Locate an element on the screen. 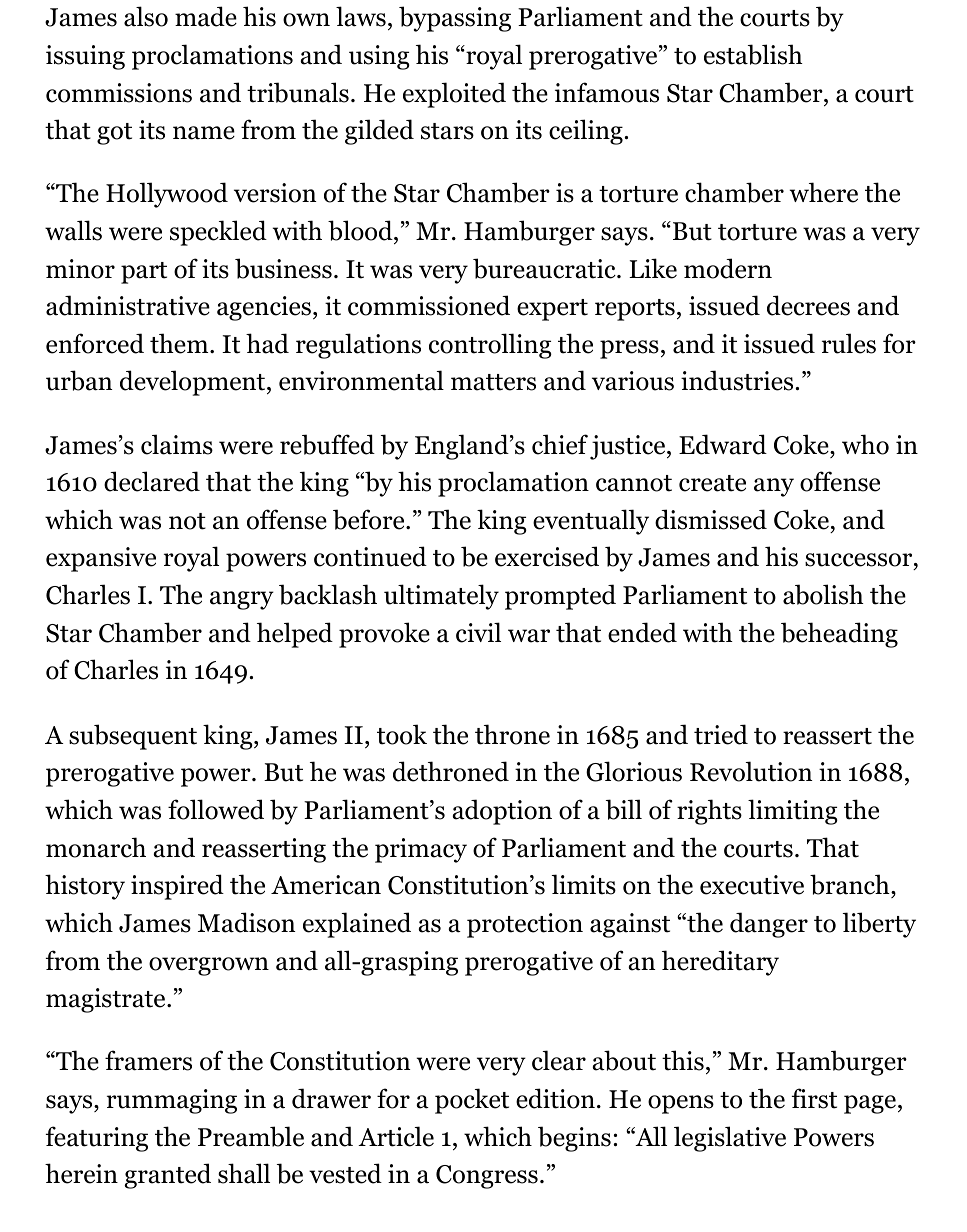  abolish is located at coordinates (823, 594).
